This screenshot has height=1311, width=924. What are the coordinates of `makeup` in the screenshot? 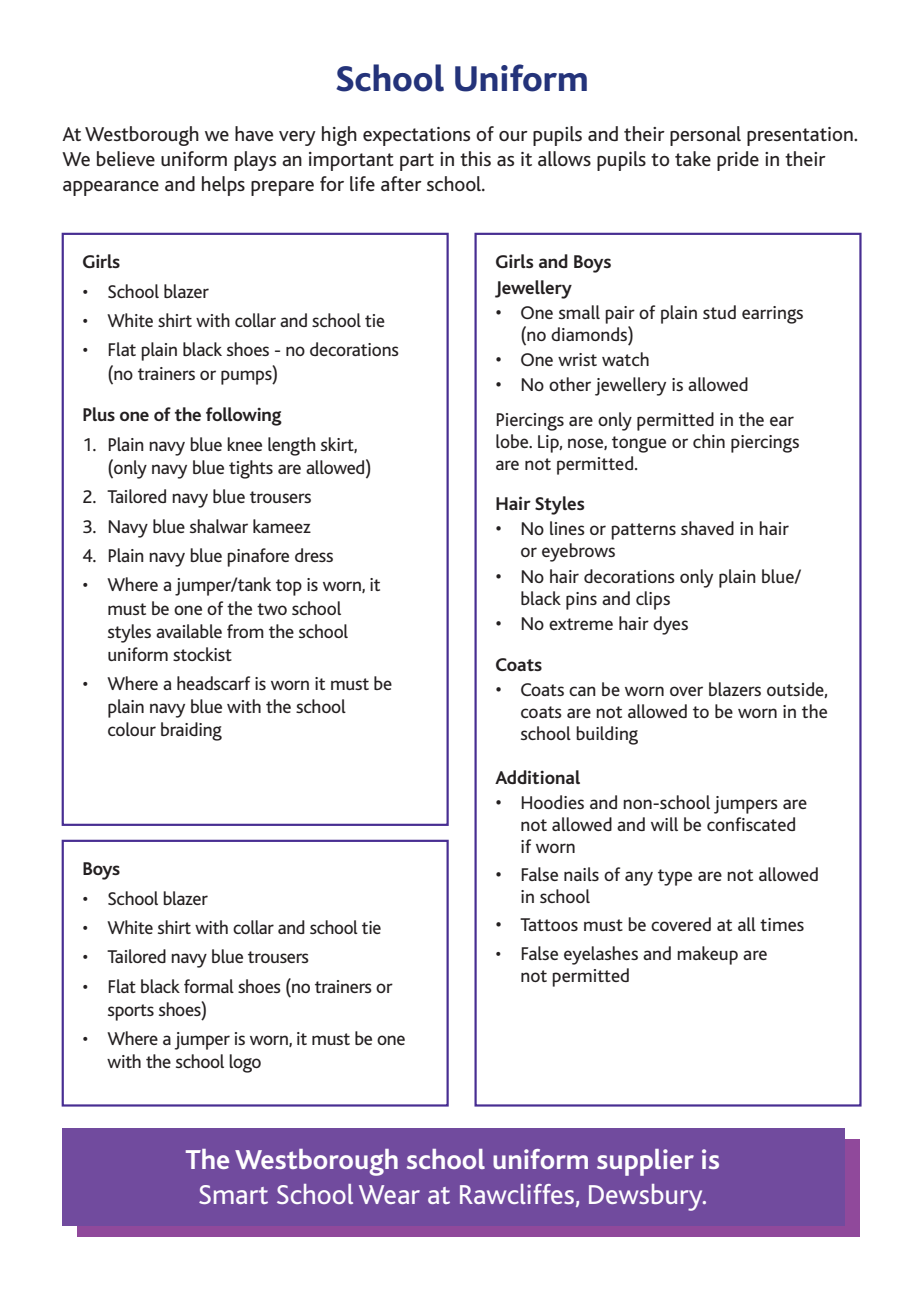 It's located at (707, 955).
